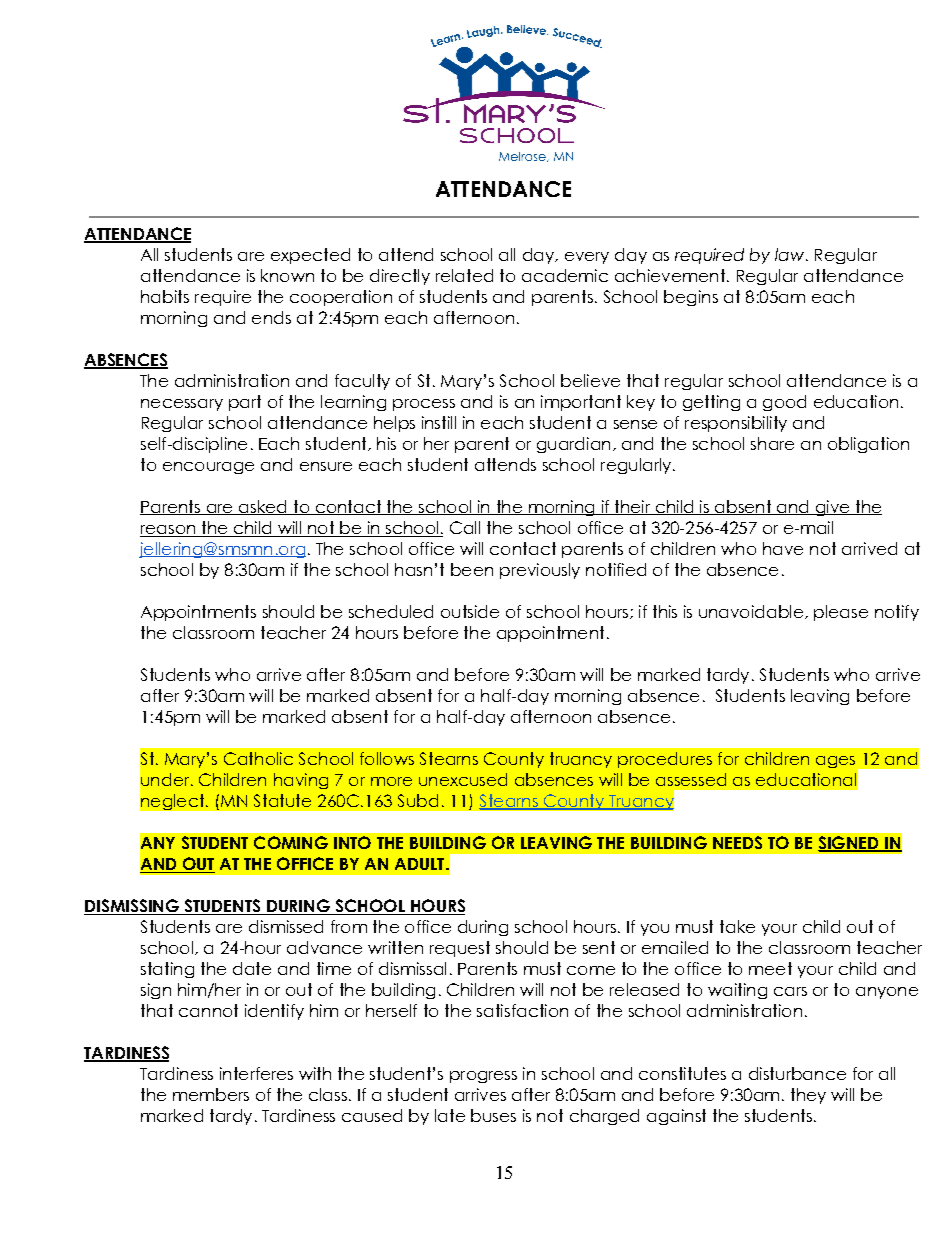 This screenshot has width=952, height=1233. What do you see at coordinates (841, 613) in the screenshot?
I see `please` at bounding box center [841, 613].
